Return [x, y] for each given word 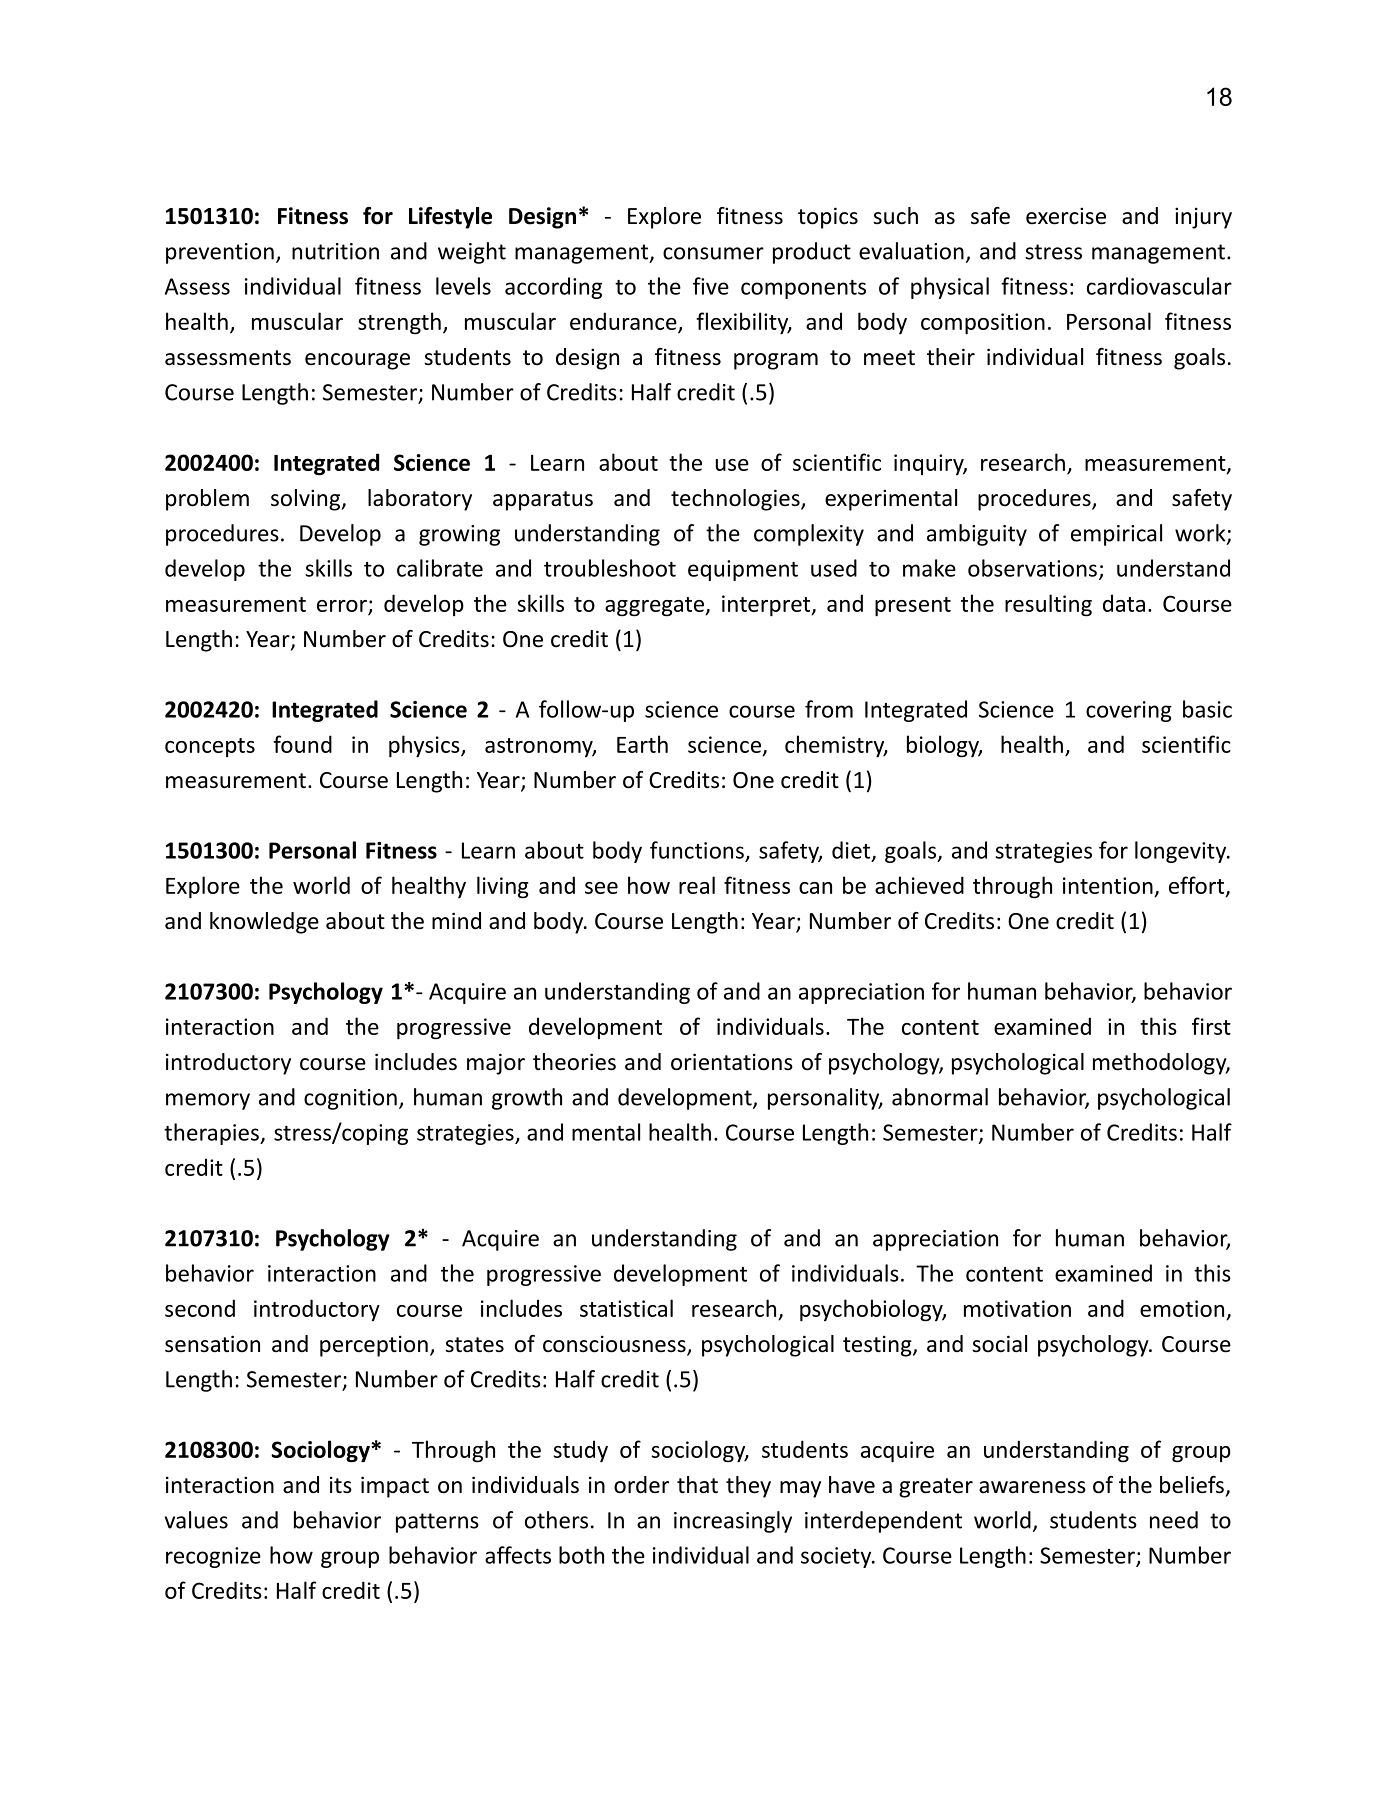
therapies [212, 1134]
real [697, 885]
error [342, 606]
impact [395, 1487]
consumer [713, 253]
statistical [626, 1308]
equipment [743, 570]
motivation [1017, 1308]
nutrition [335, 251]
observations [1032, 568]
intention [1108, 885]
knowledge [264, 923]
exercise [1066, 216]
